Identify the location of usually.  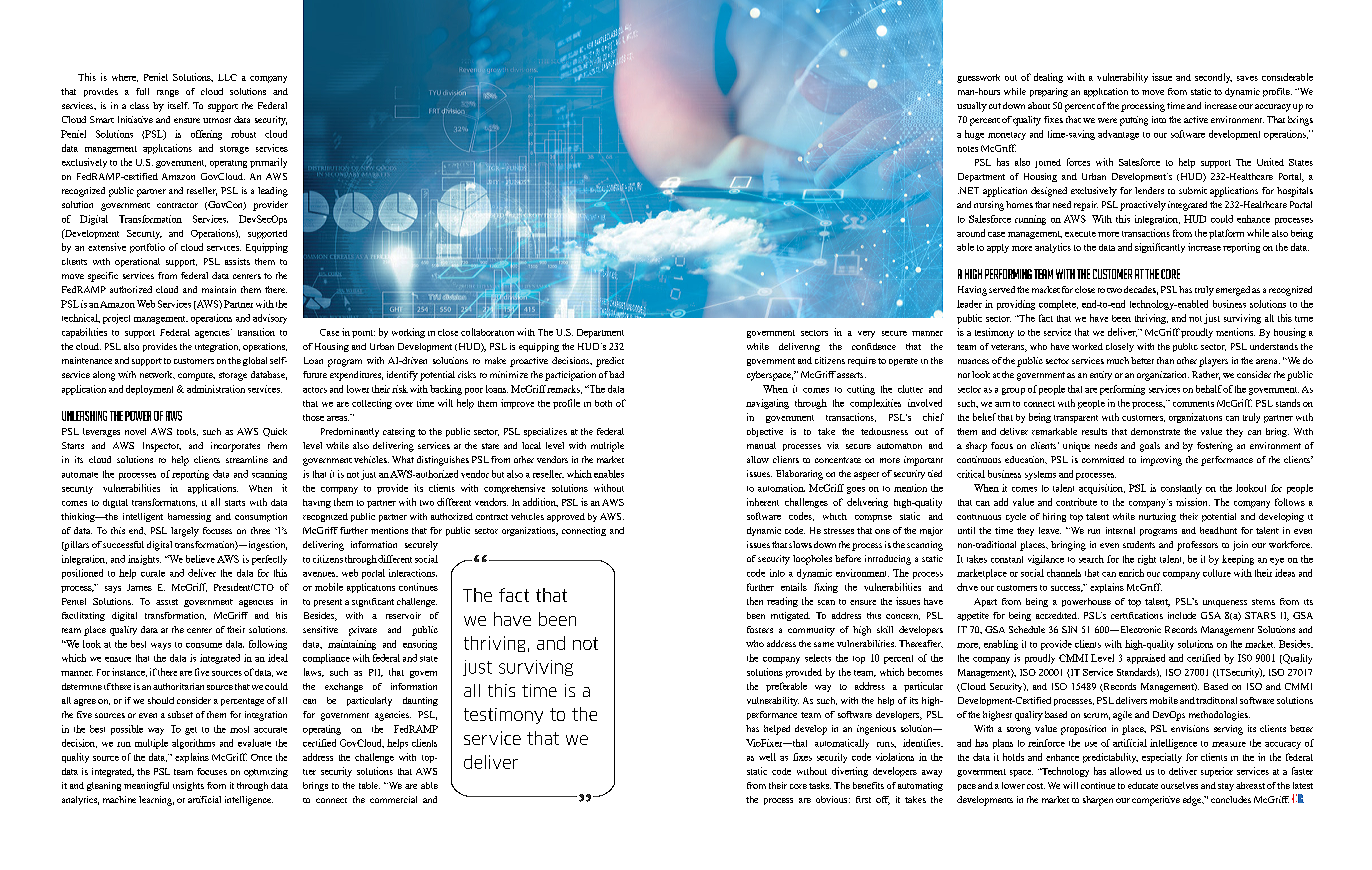
(972, 107).
